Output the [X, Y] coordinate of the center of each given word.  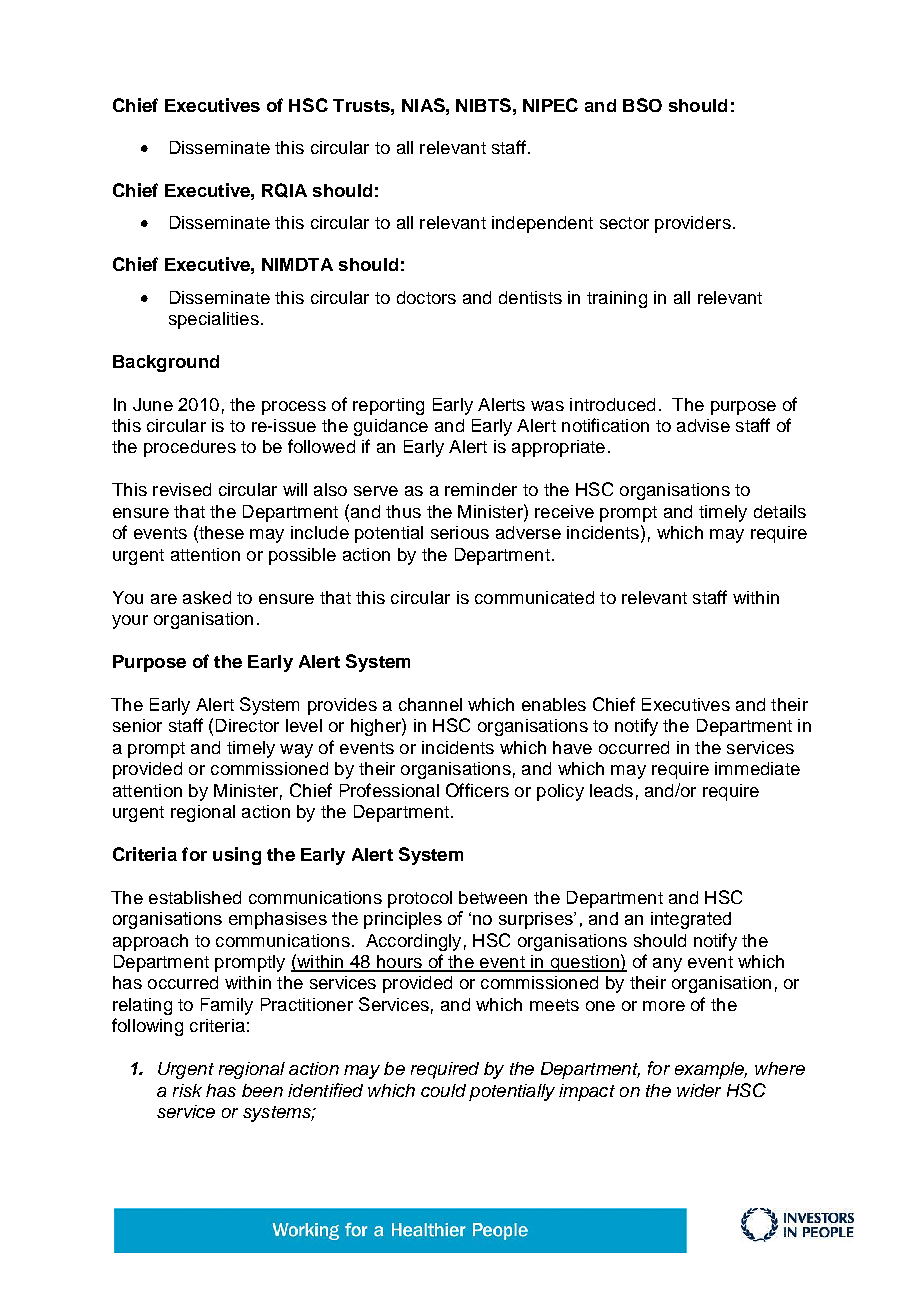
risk [187, 1090]
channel [430, 704]
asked [207, 597]
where [780, 1068]
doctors [426, 297]
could [443, 1090]
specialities [214, 320]
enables [554, 704]
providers [693, 224]
